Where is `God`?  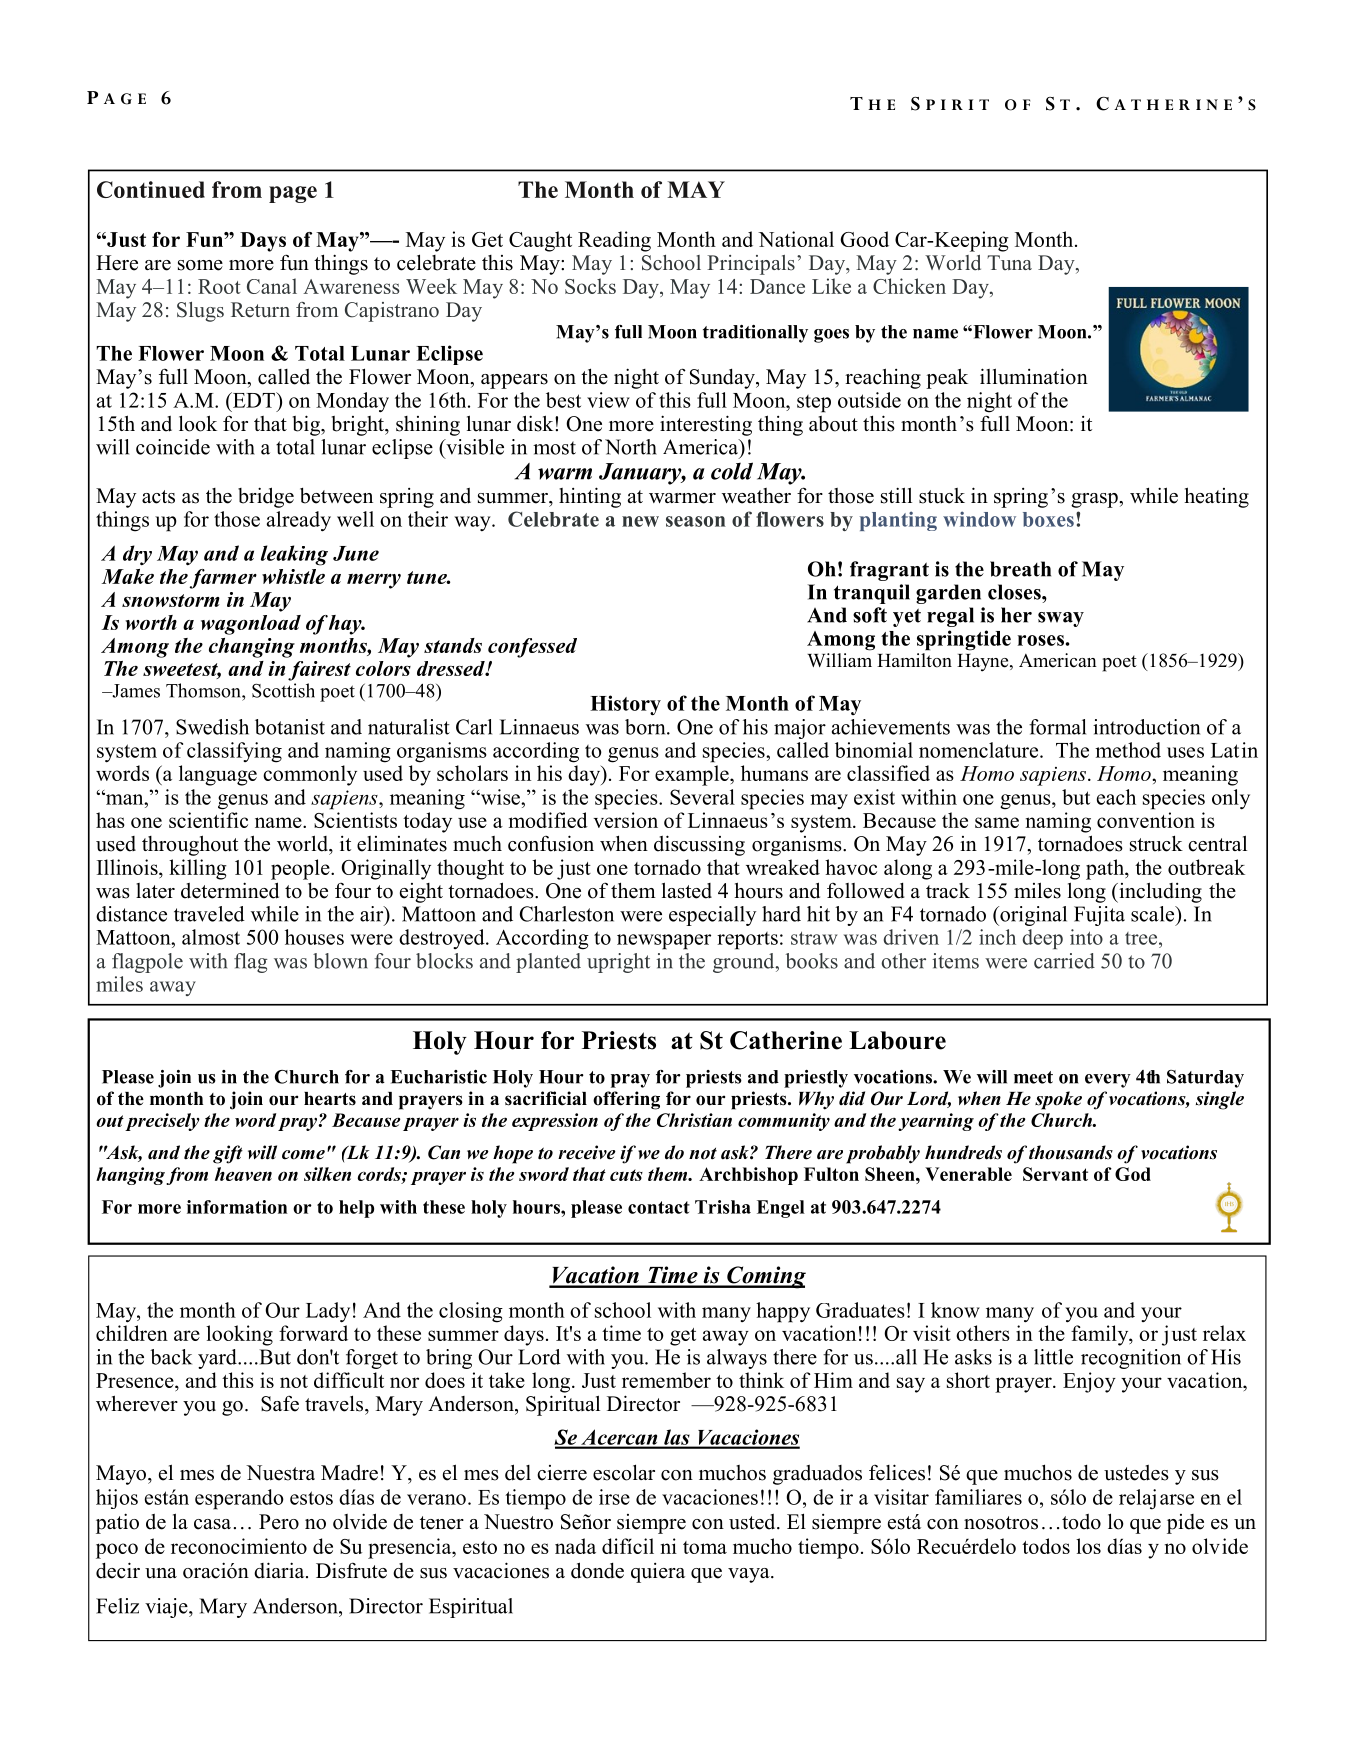
God is located at coordinates (1133, 1174).
